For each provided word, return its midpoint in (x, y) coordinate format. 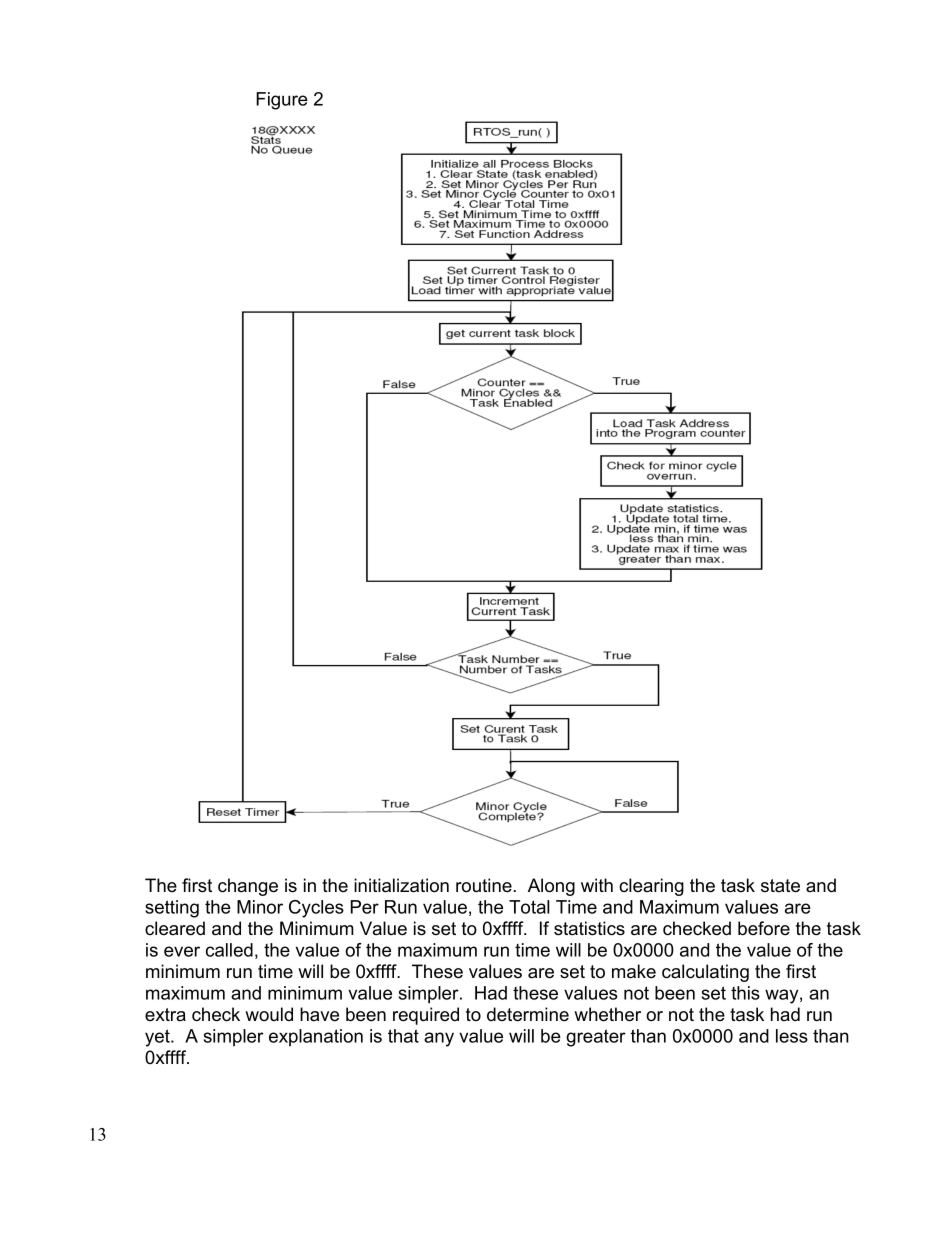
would (269, 1014)
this (745, 993)
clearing (651, 887)
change (248, 887)
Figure (282, 101)
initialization (401, 885)
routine (484, 885)
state (780, 886)
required (426, 1016)
